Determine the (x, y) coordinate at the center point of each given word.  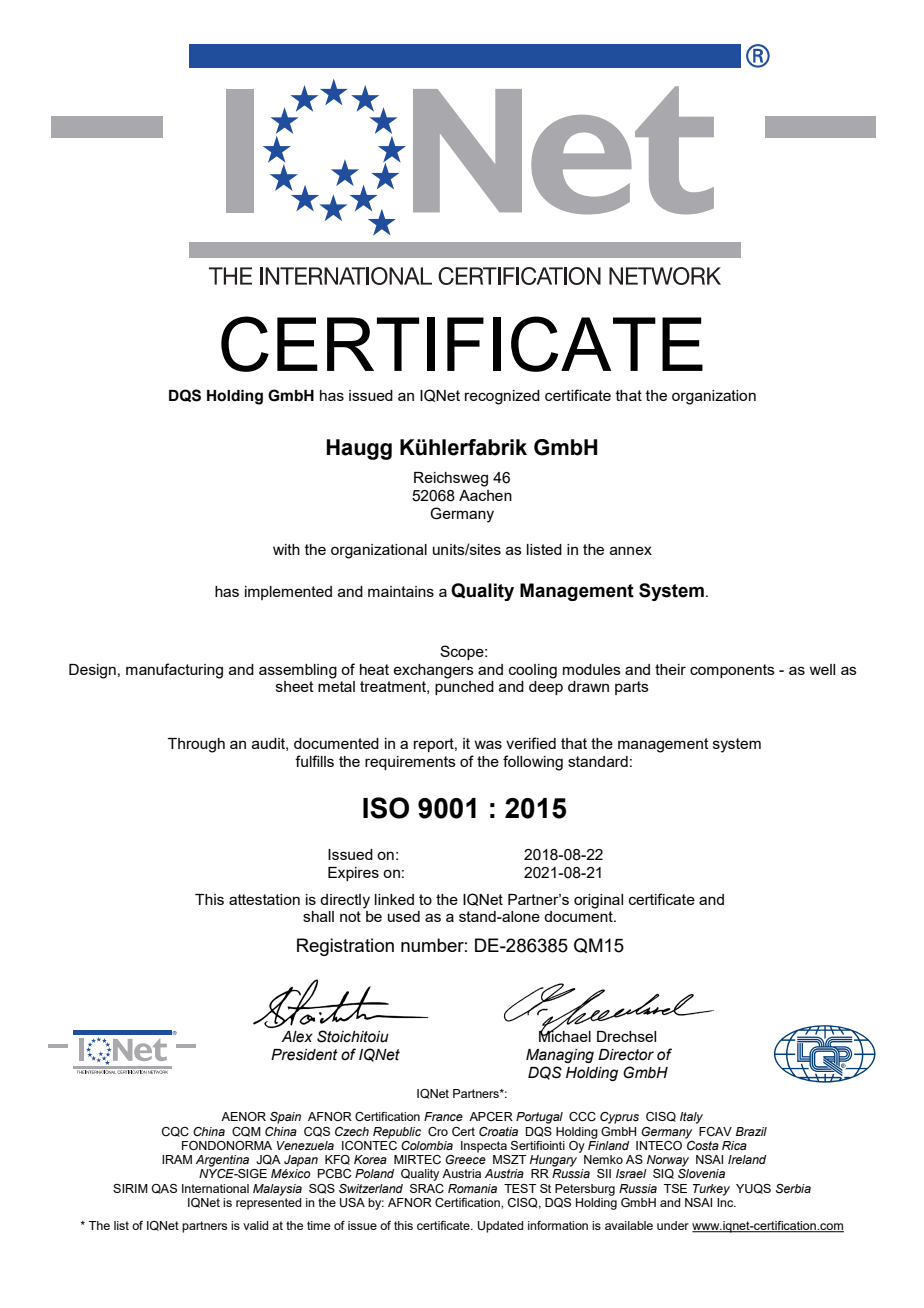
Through (196, 745)
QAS (164, 1189)
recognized (502, 397)
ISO (386, 808)
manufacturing (174, 671)
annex (631, 550)
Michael (565, 1035)
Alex (297, 1037)
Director (626, 1055)
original (598, 901)
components (732, 671)
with (286, 549)
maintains (401, 591)
